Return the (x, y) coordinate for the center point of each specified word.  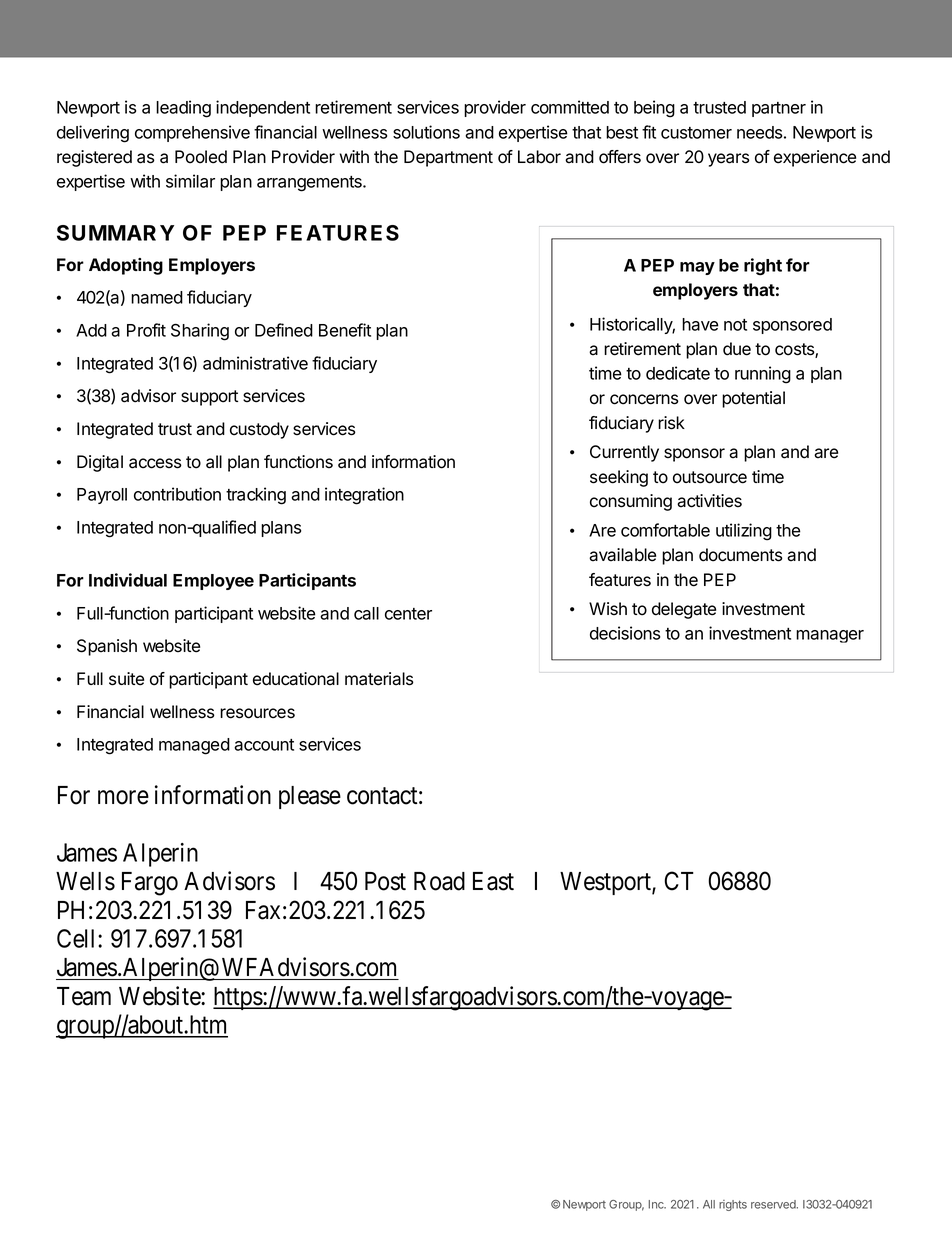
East (493, 881)
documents (741, 555)
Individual (128, 580)
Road (439, 881)
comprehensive (192, 133)
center (408, 614)
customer (696, 133)
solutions (426, 132)
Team (84, 996)
